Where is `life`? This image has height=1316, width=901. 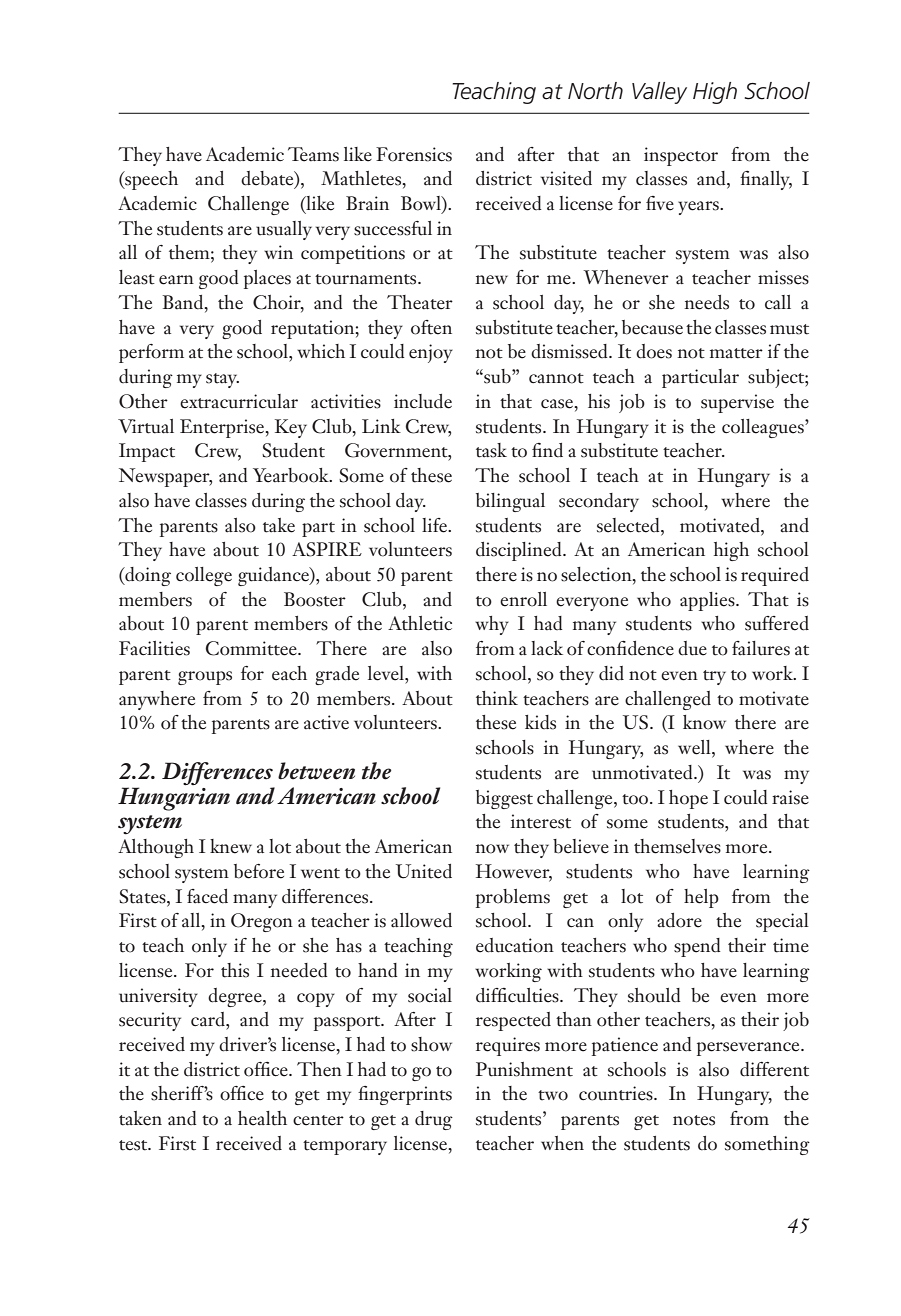
life is located at coordinates (435, 525).
